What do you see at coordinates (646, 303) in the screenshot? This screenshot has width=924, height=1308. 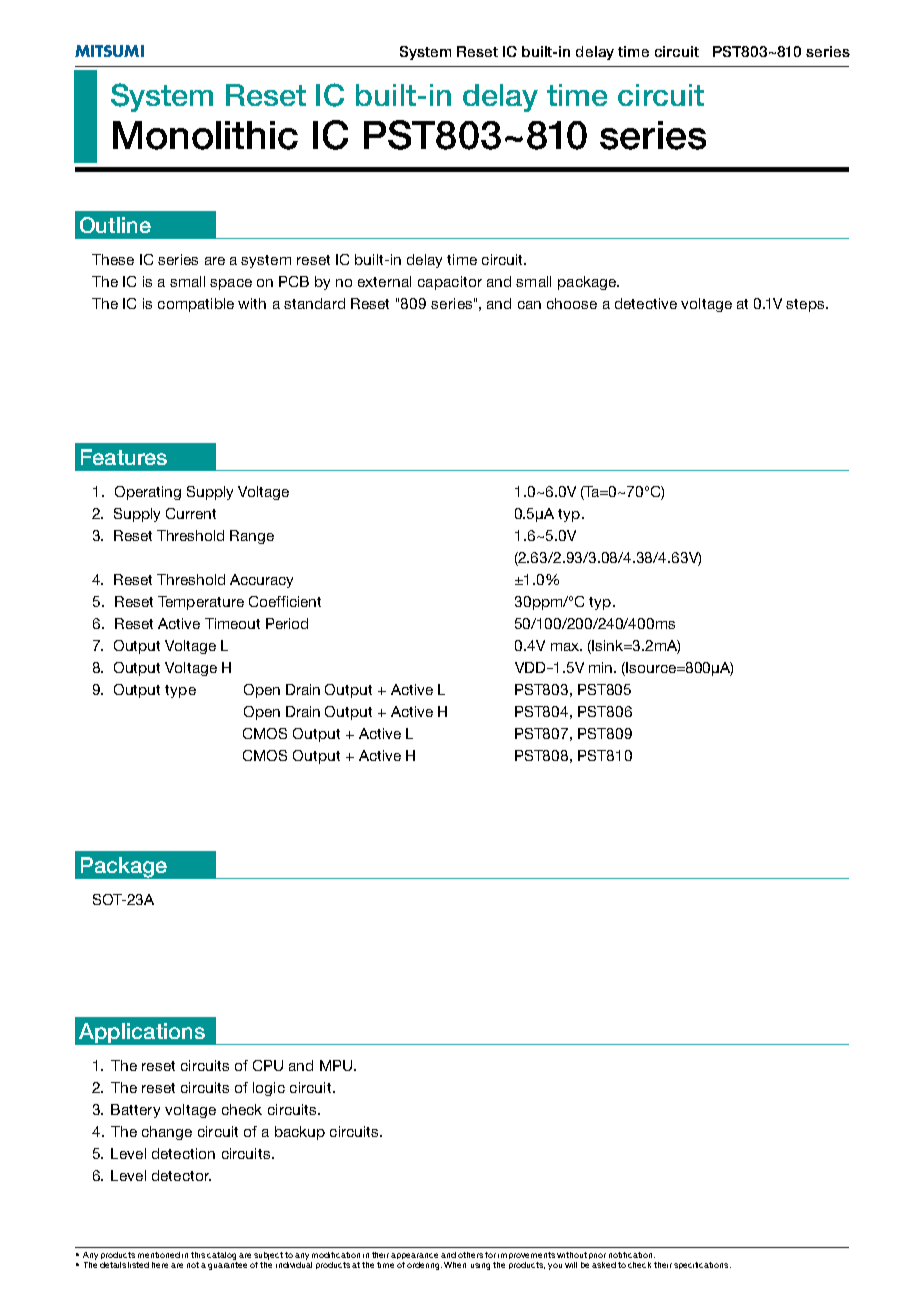 I see `detective` at bounding box center [646, 303].
